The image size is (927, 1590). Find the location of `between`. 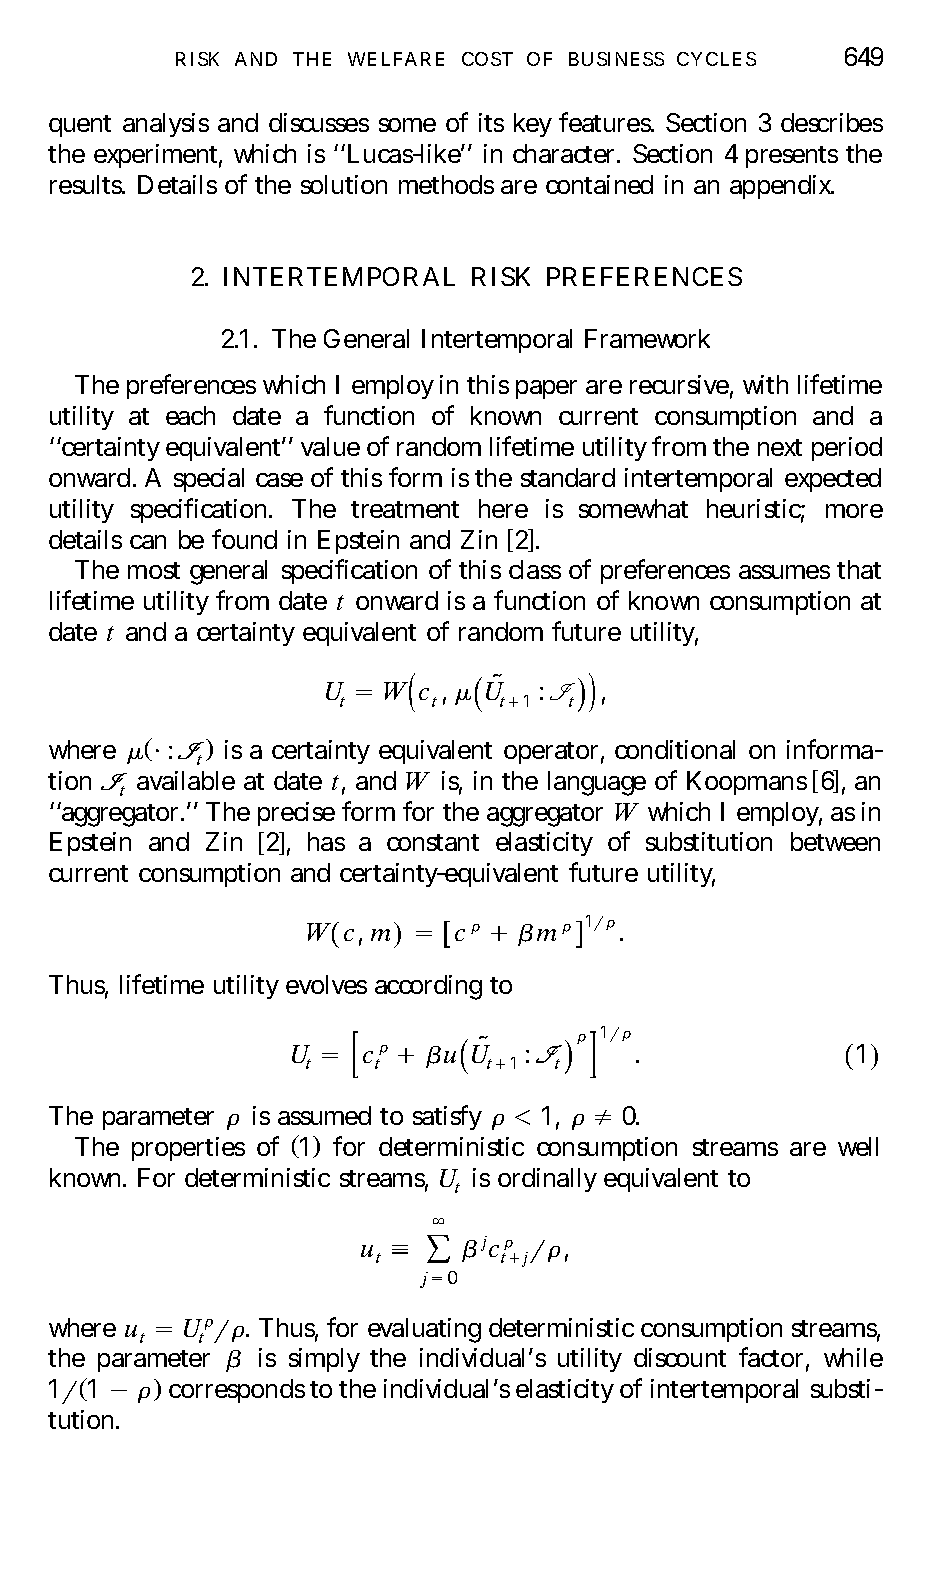

between is located at coordinates (835, 841).
